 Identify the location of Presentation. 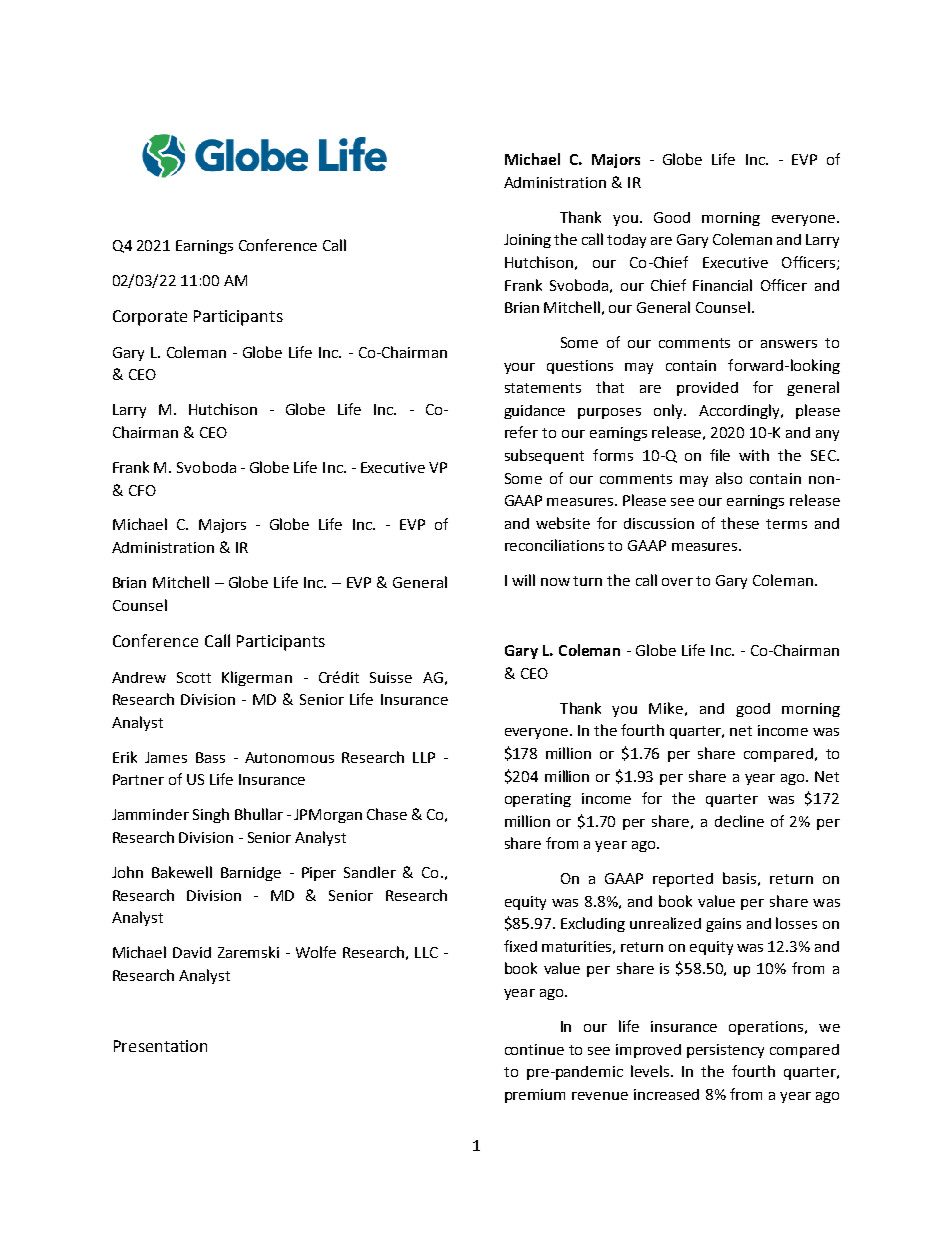
(160, 1046).
